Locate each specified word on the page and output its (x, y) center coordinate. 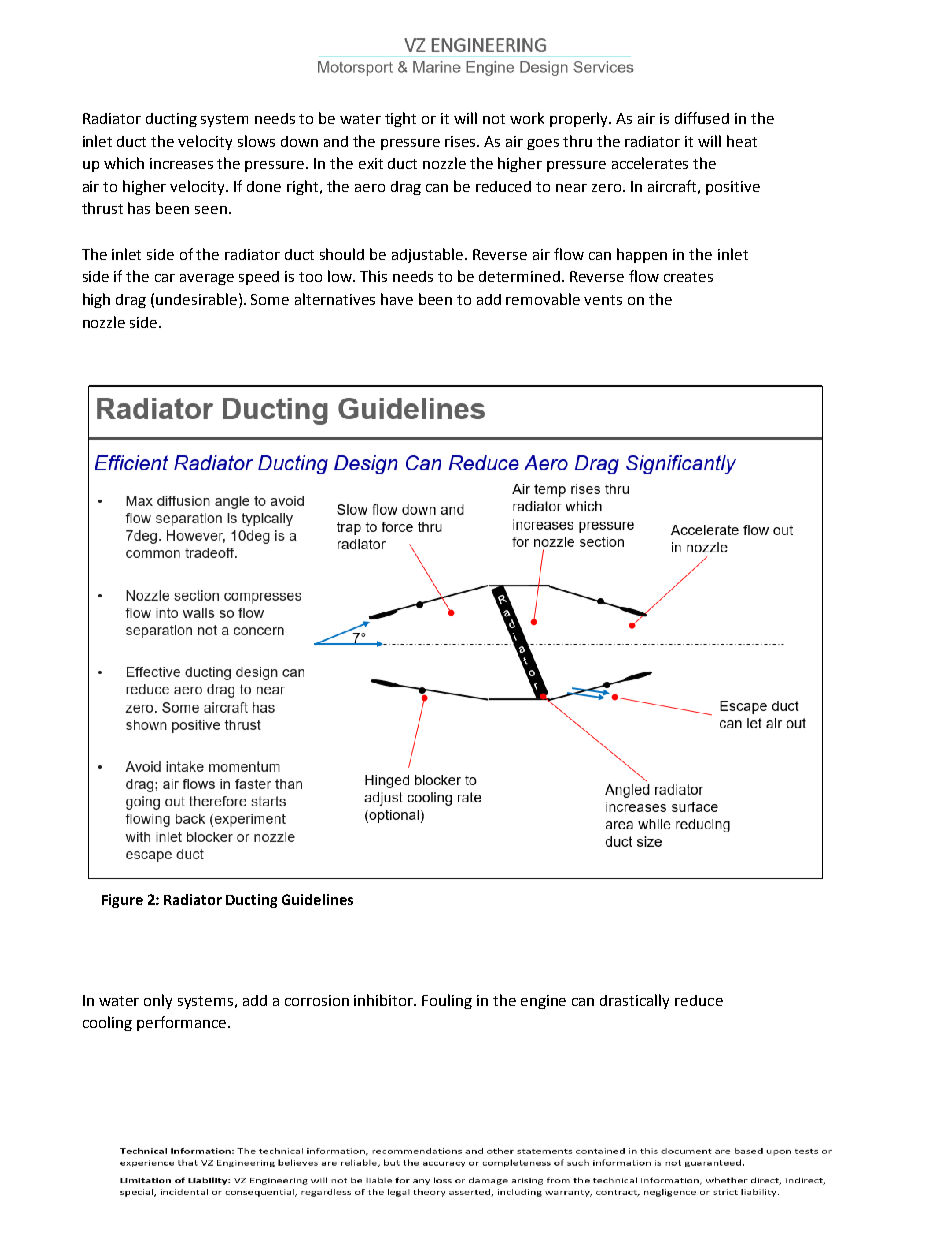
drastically (634, 1001)
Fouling (447, 1001)
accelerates (650, 163)
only (158, 1001)
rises (462, 141)
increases (181, 163)
